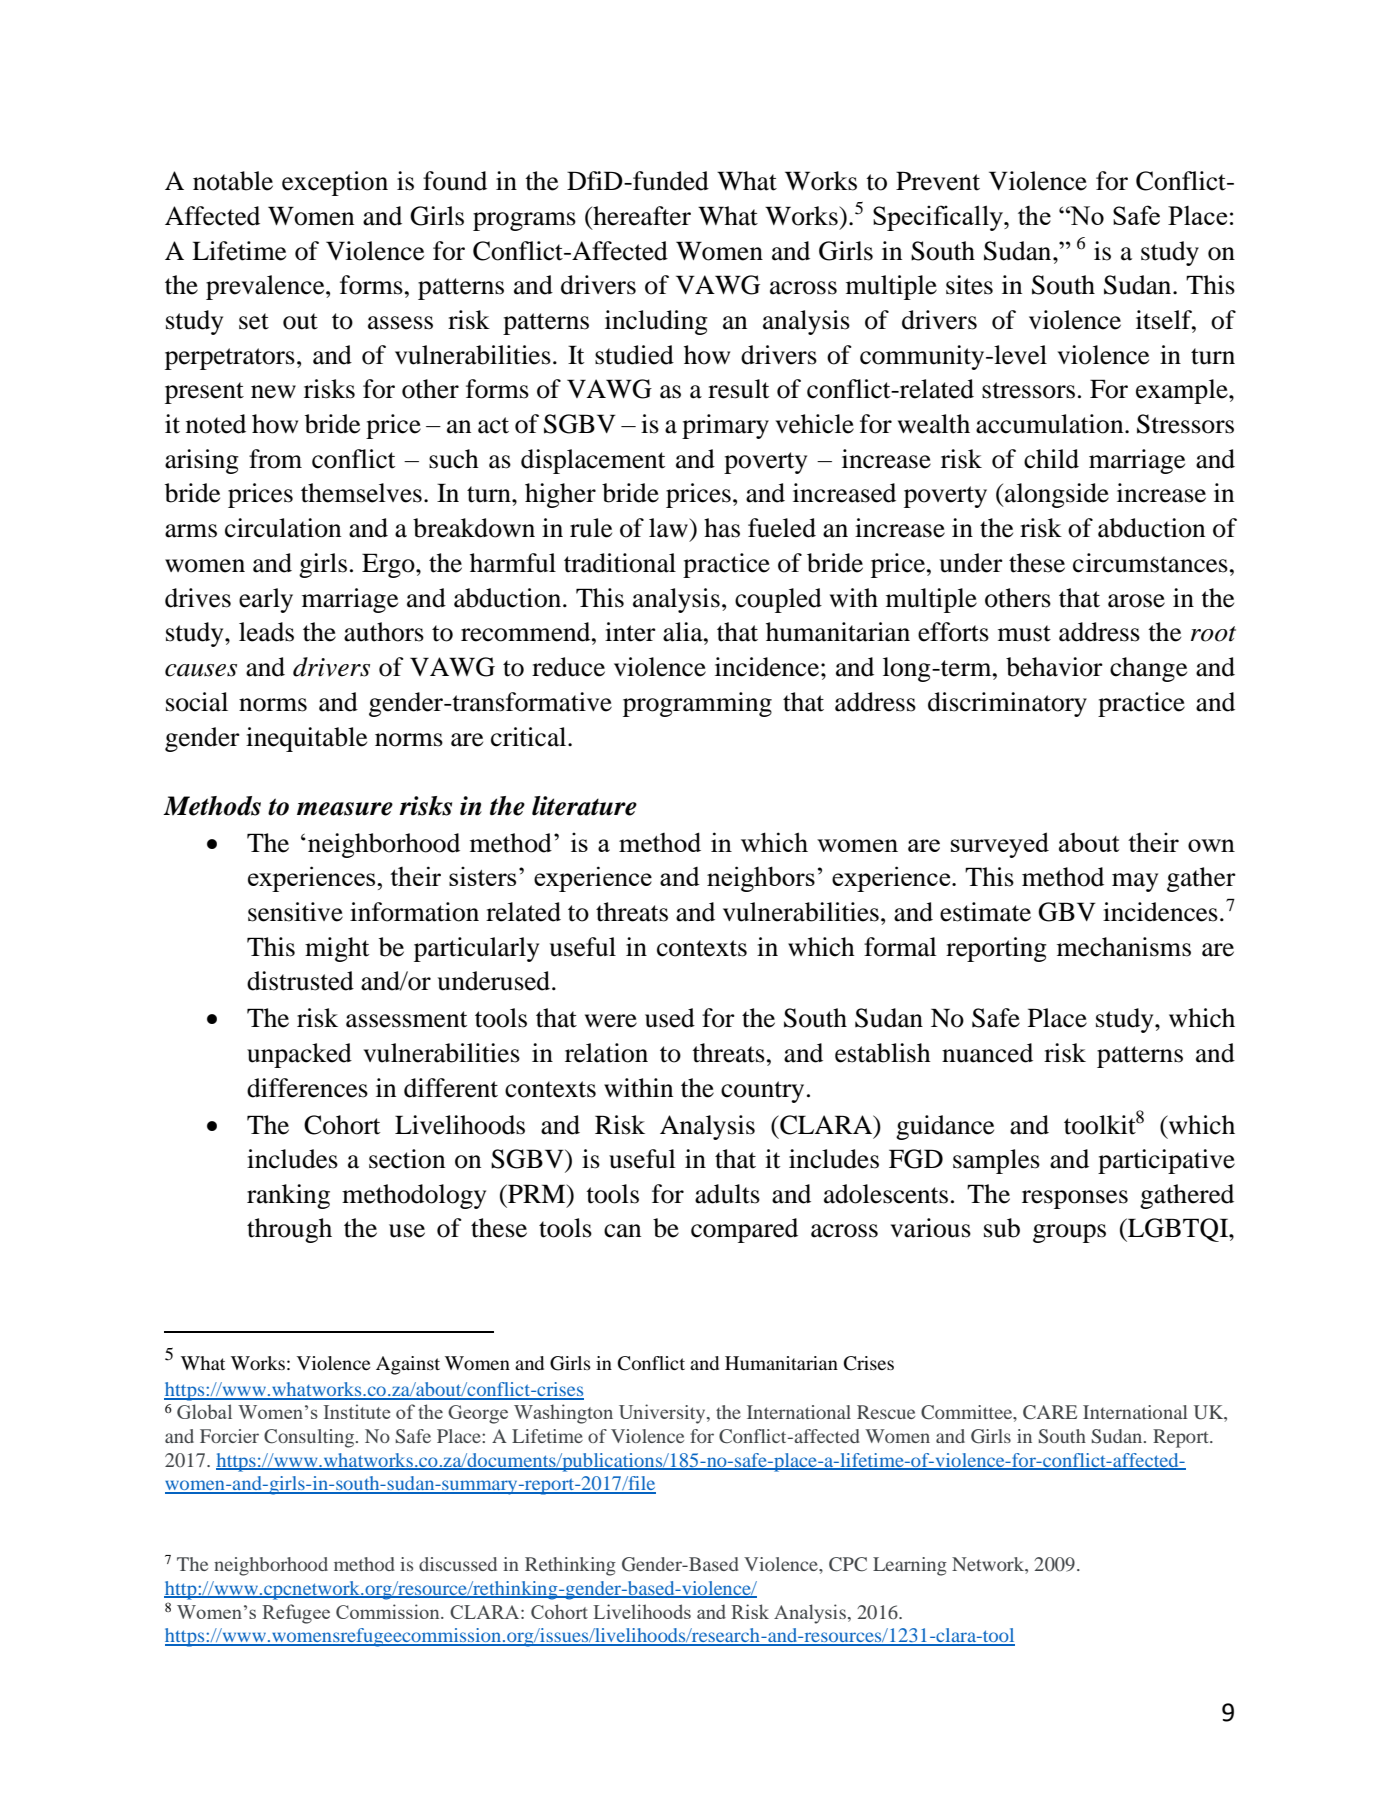  What do you see at coordinates (727, 1194) in the screenshot?
I see `adults` at bounding box center [727, 1194].
